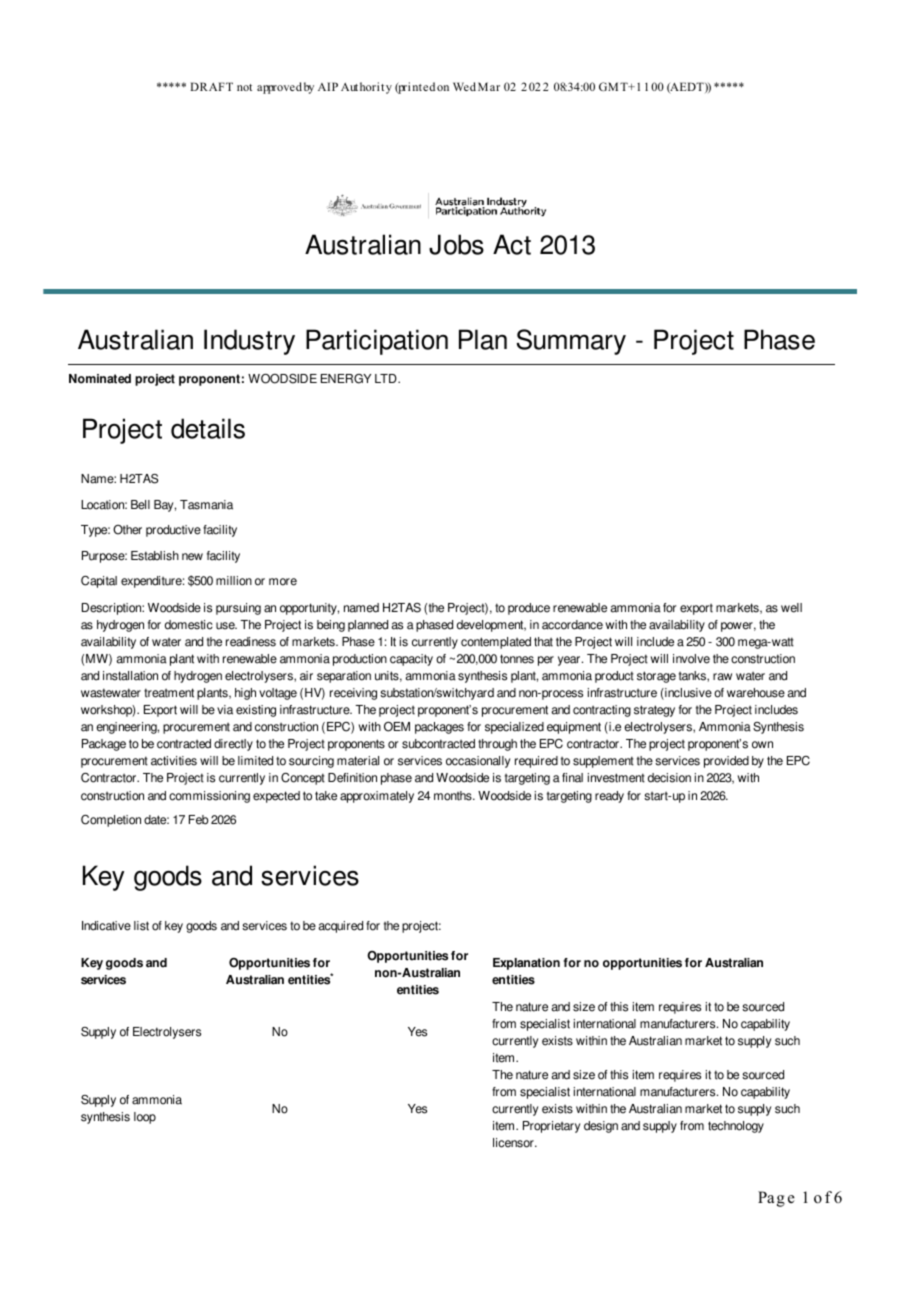 The image size is (924, 1308). I want to click on domestic, so click(189, 625).
